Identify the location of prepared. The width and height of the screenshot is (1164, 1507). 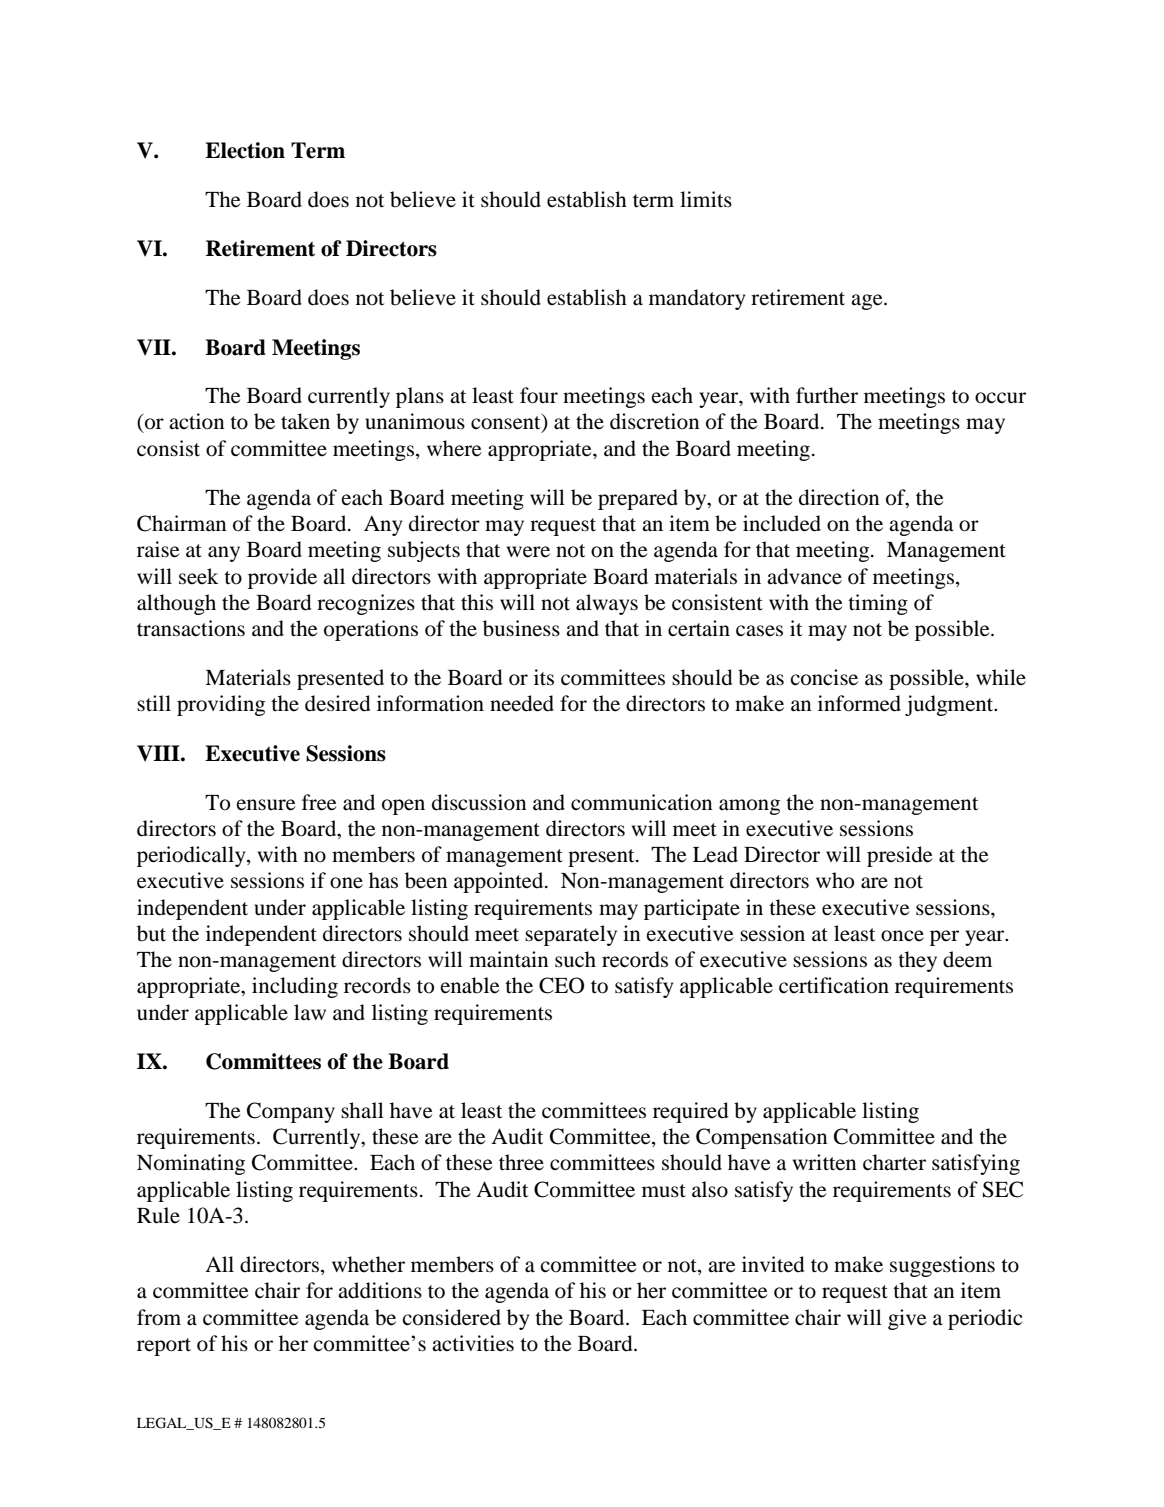
(638, 499).
